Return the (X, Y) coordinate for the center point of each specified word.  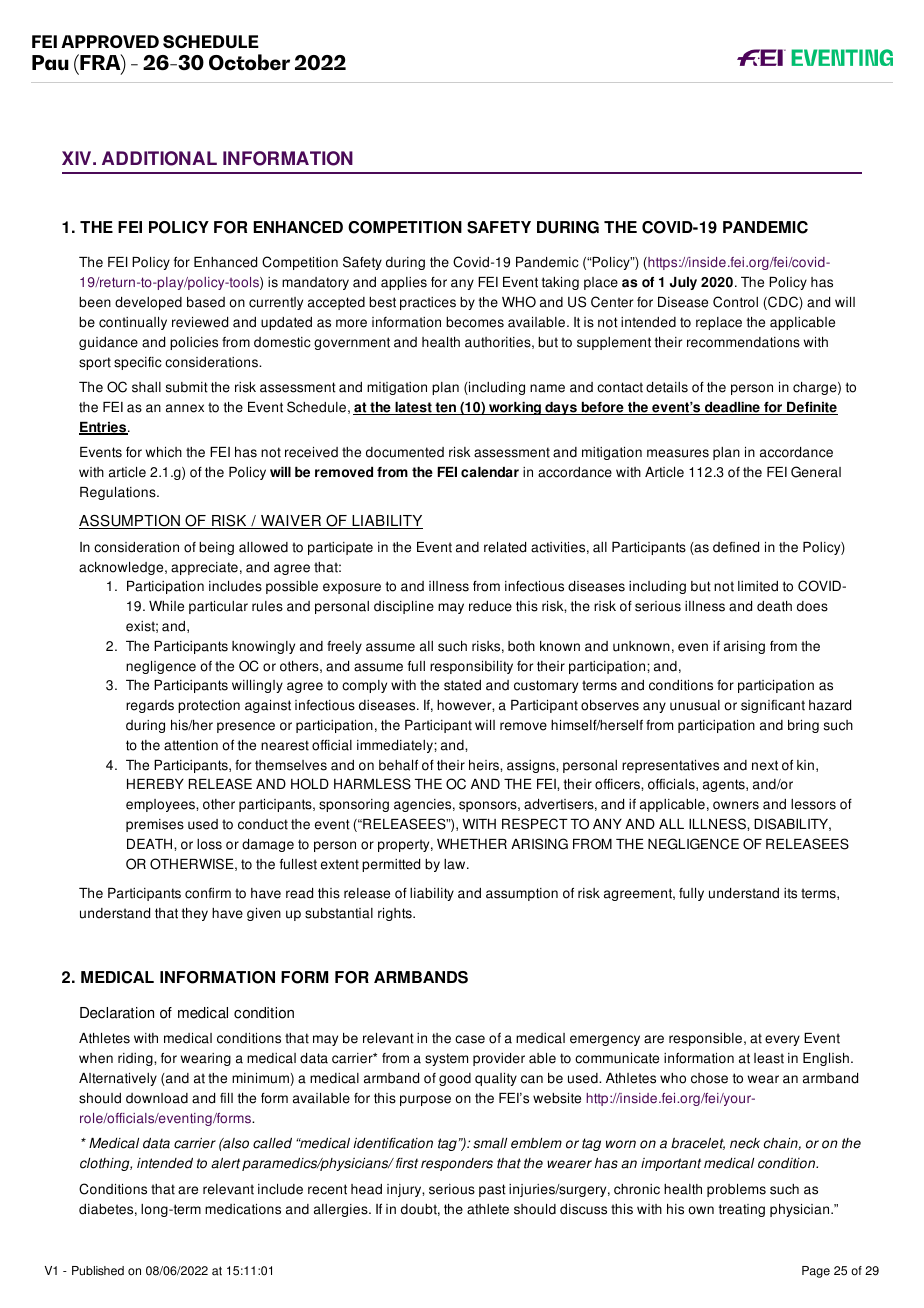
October (249, 62)
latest (413, 408)
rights (396, 914)
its (790, 893)
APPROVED (110, 41)
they (195, 914)
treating (742, 1210)
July (683, 283)
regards (150, 706)
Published (98, 1271)
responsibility (471, 667)
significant (773, 706)
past (492, 1190)
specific (138, 363)
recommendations (743, 342)
